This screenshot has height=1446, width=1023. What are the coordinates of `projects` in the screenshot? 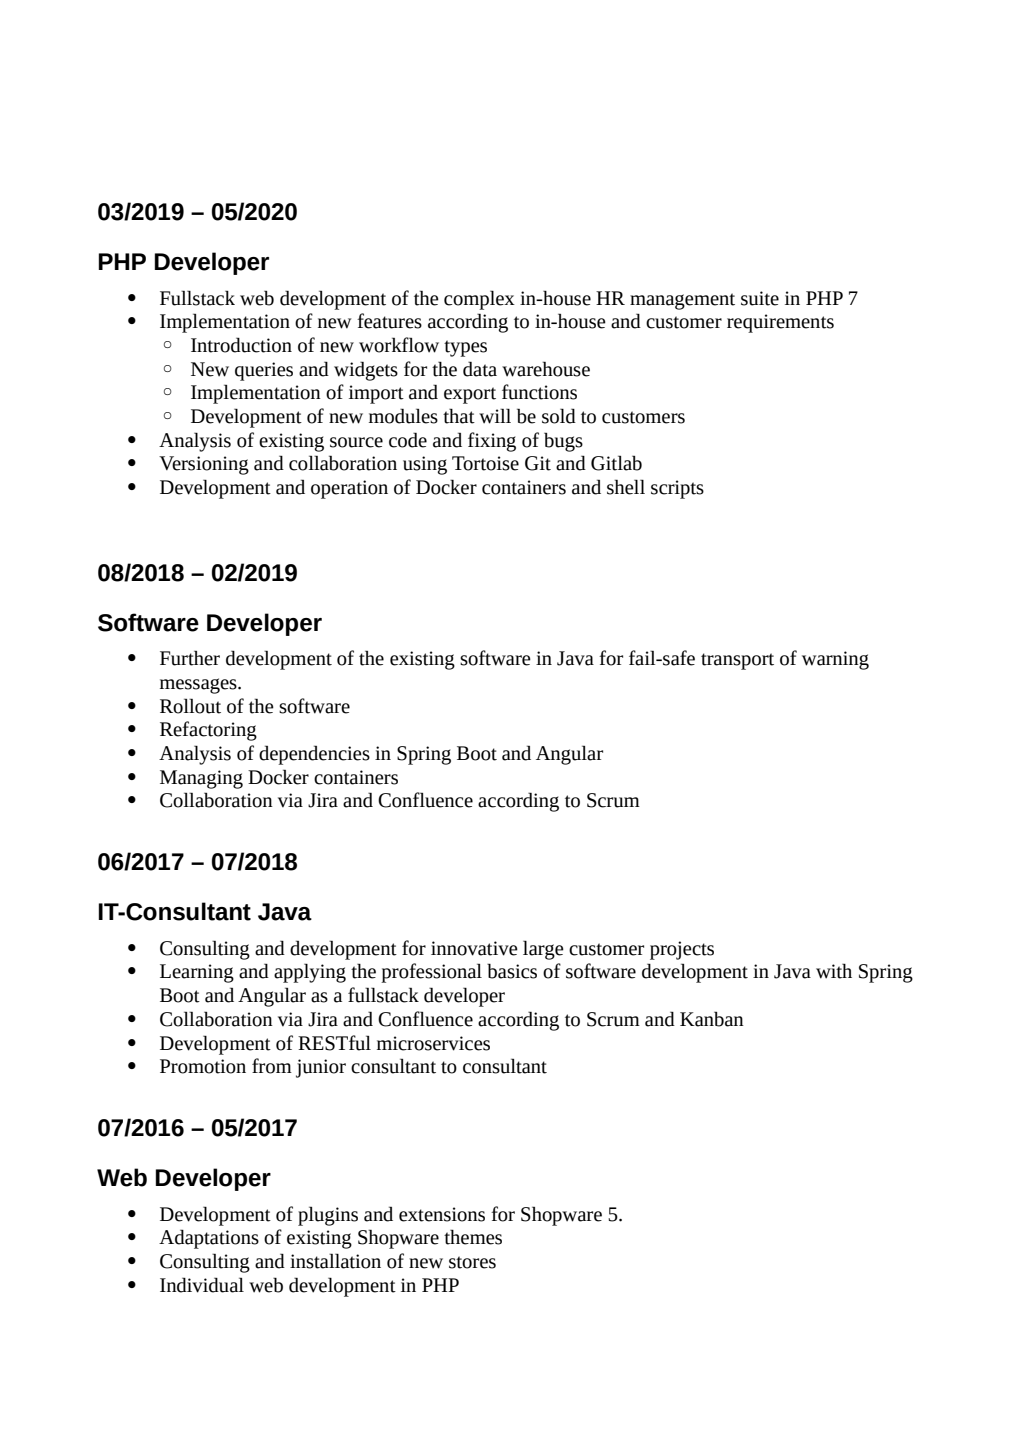 It's located at (682, 950).
